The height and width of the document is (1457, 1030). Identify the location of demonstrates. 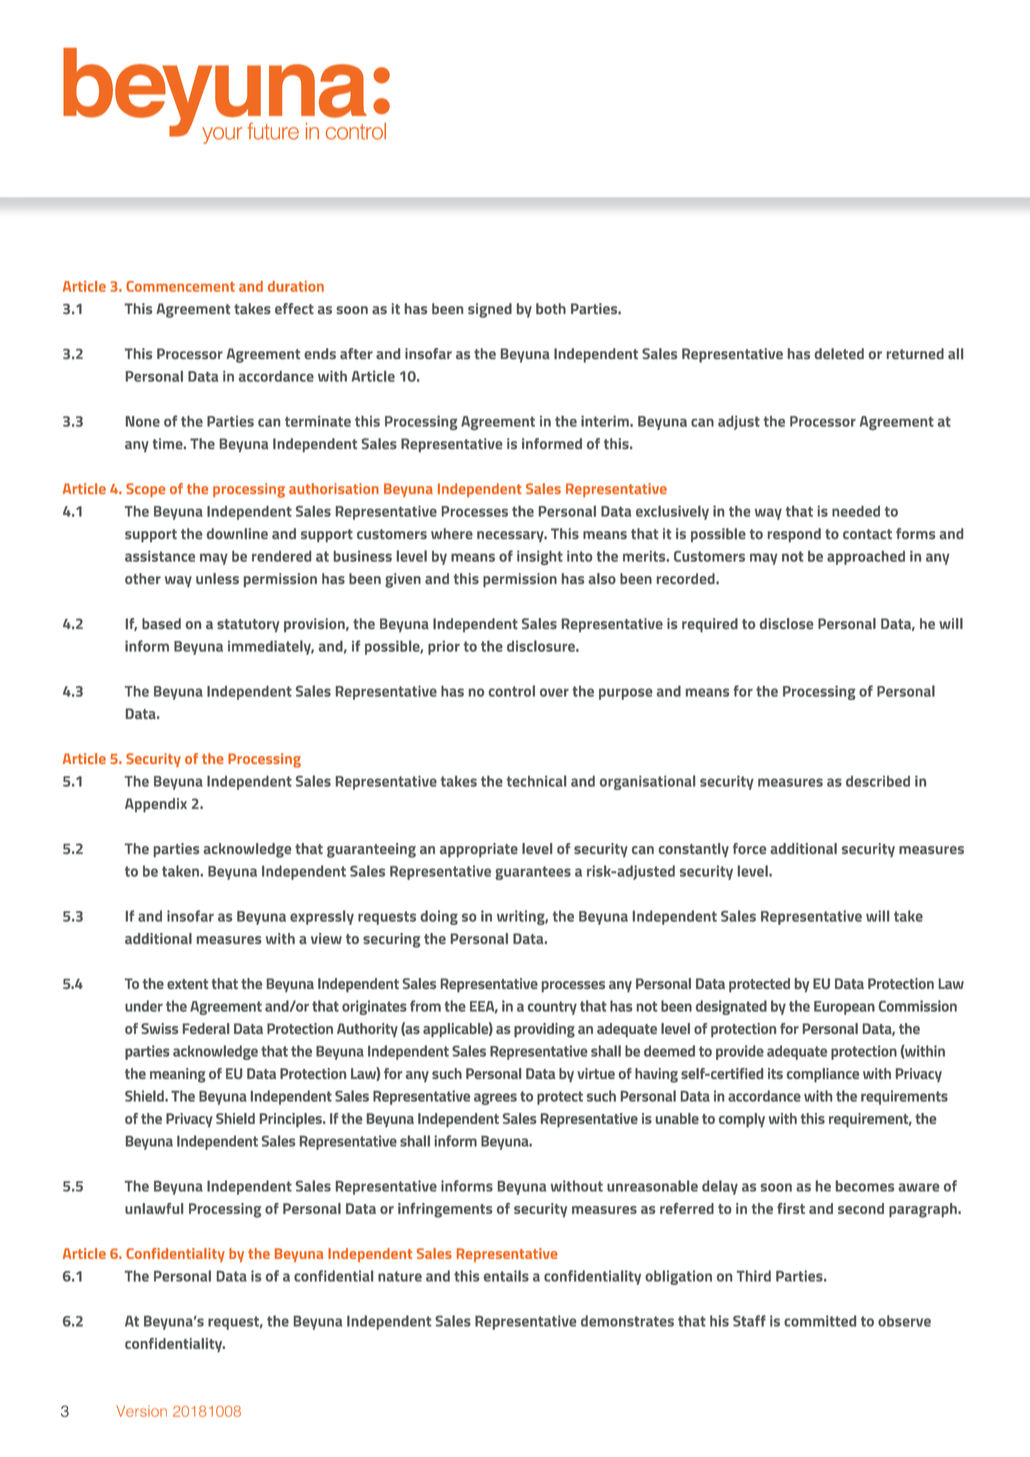
(627, 1321).
